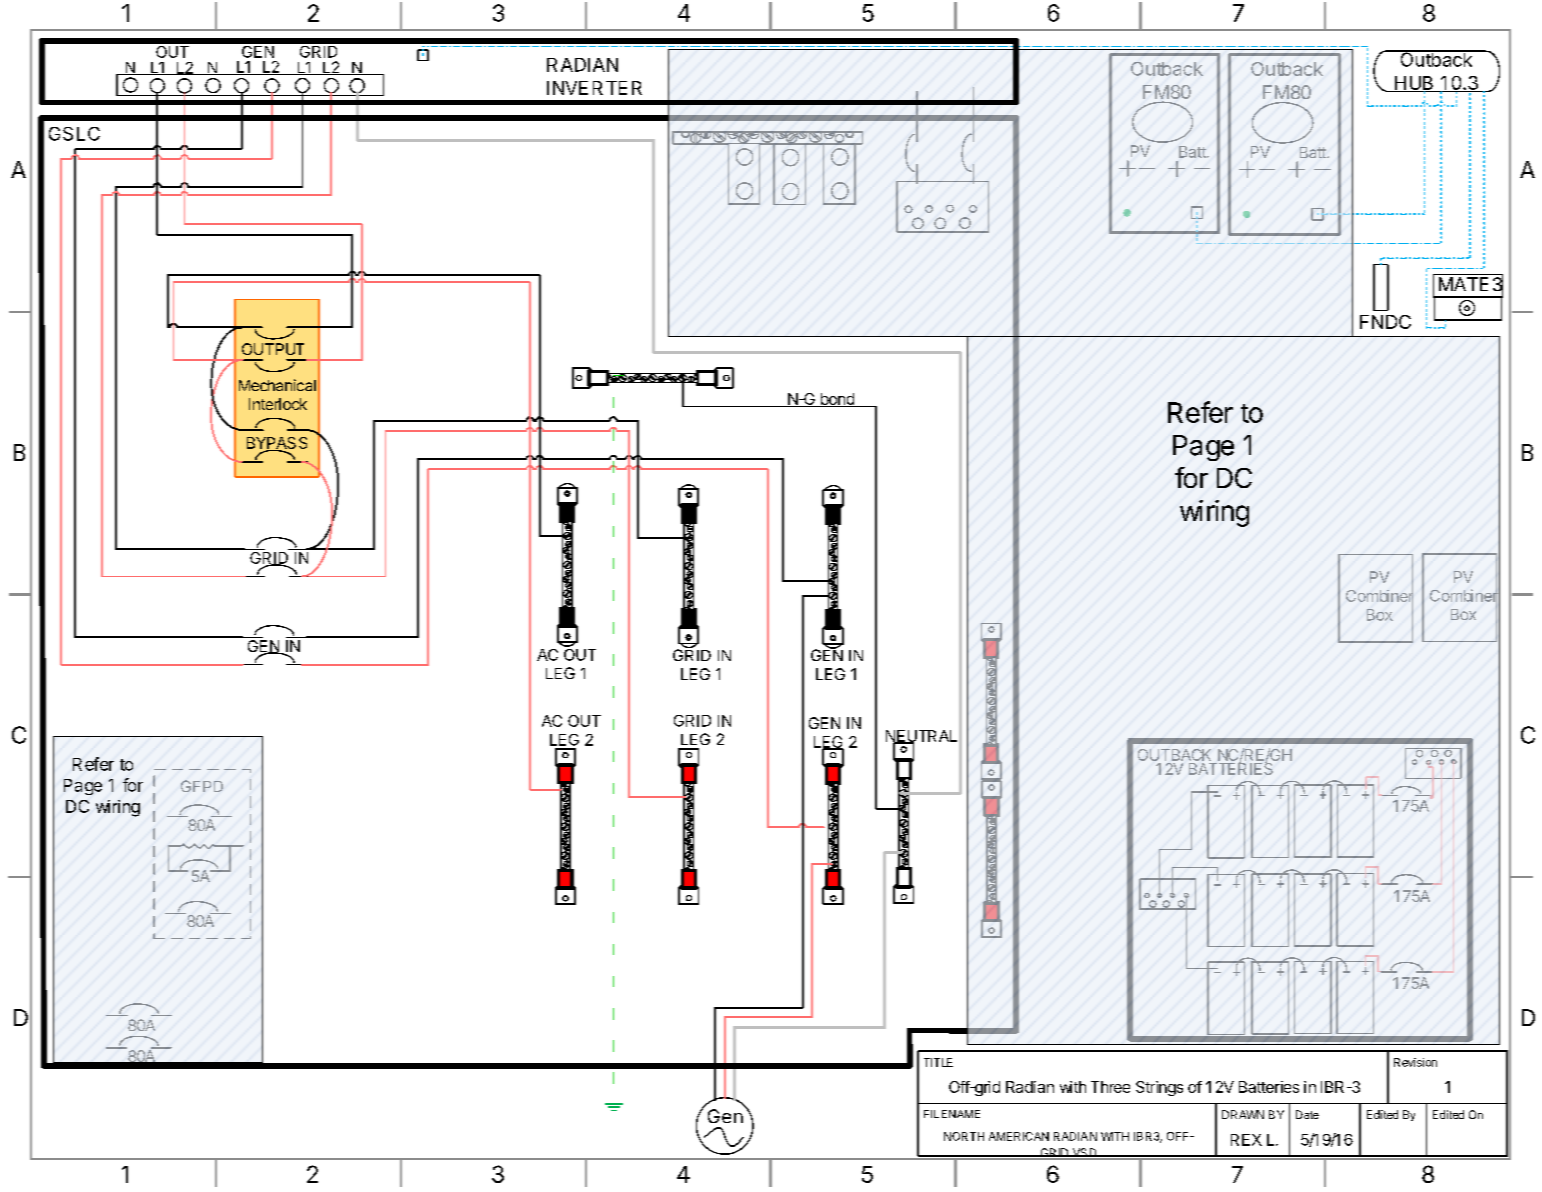  I want to click on Revision, so click(1415, 1062).
